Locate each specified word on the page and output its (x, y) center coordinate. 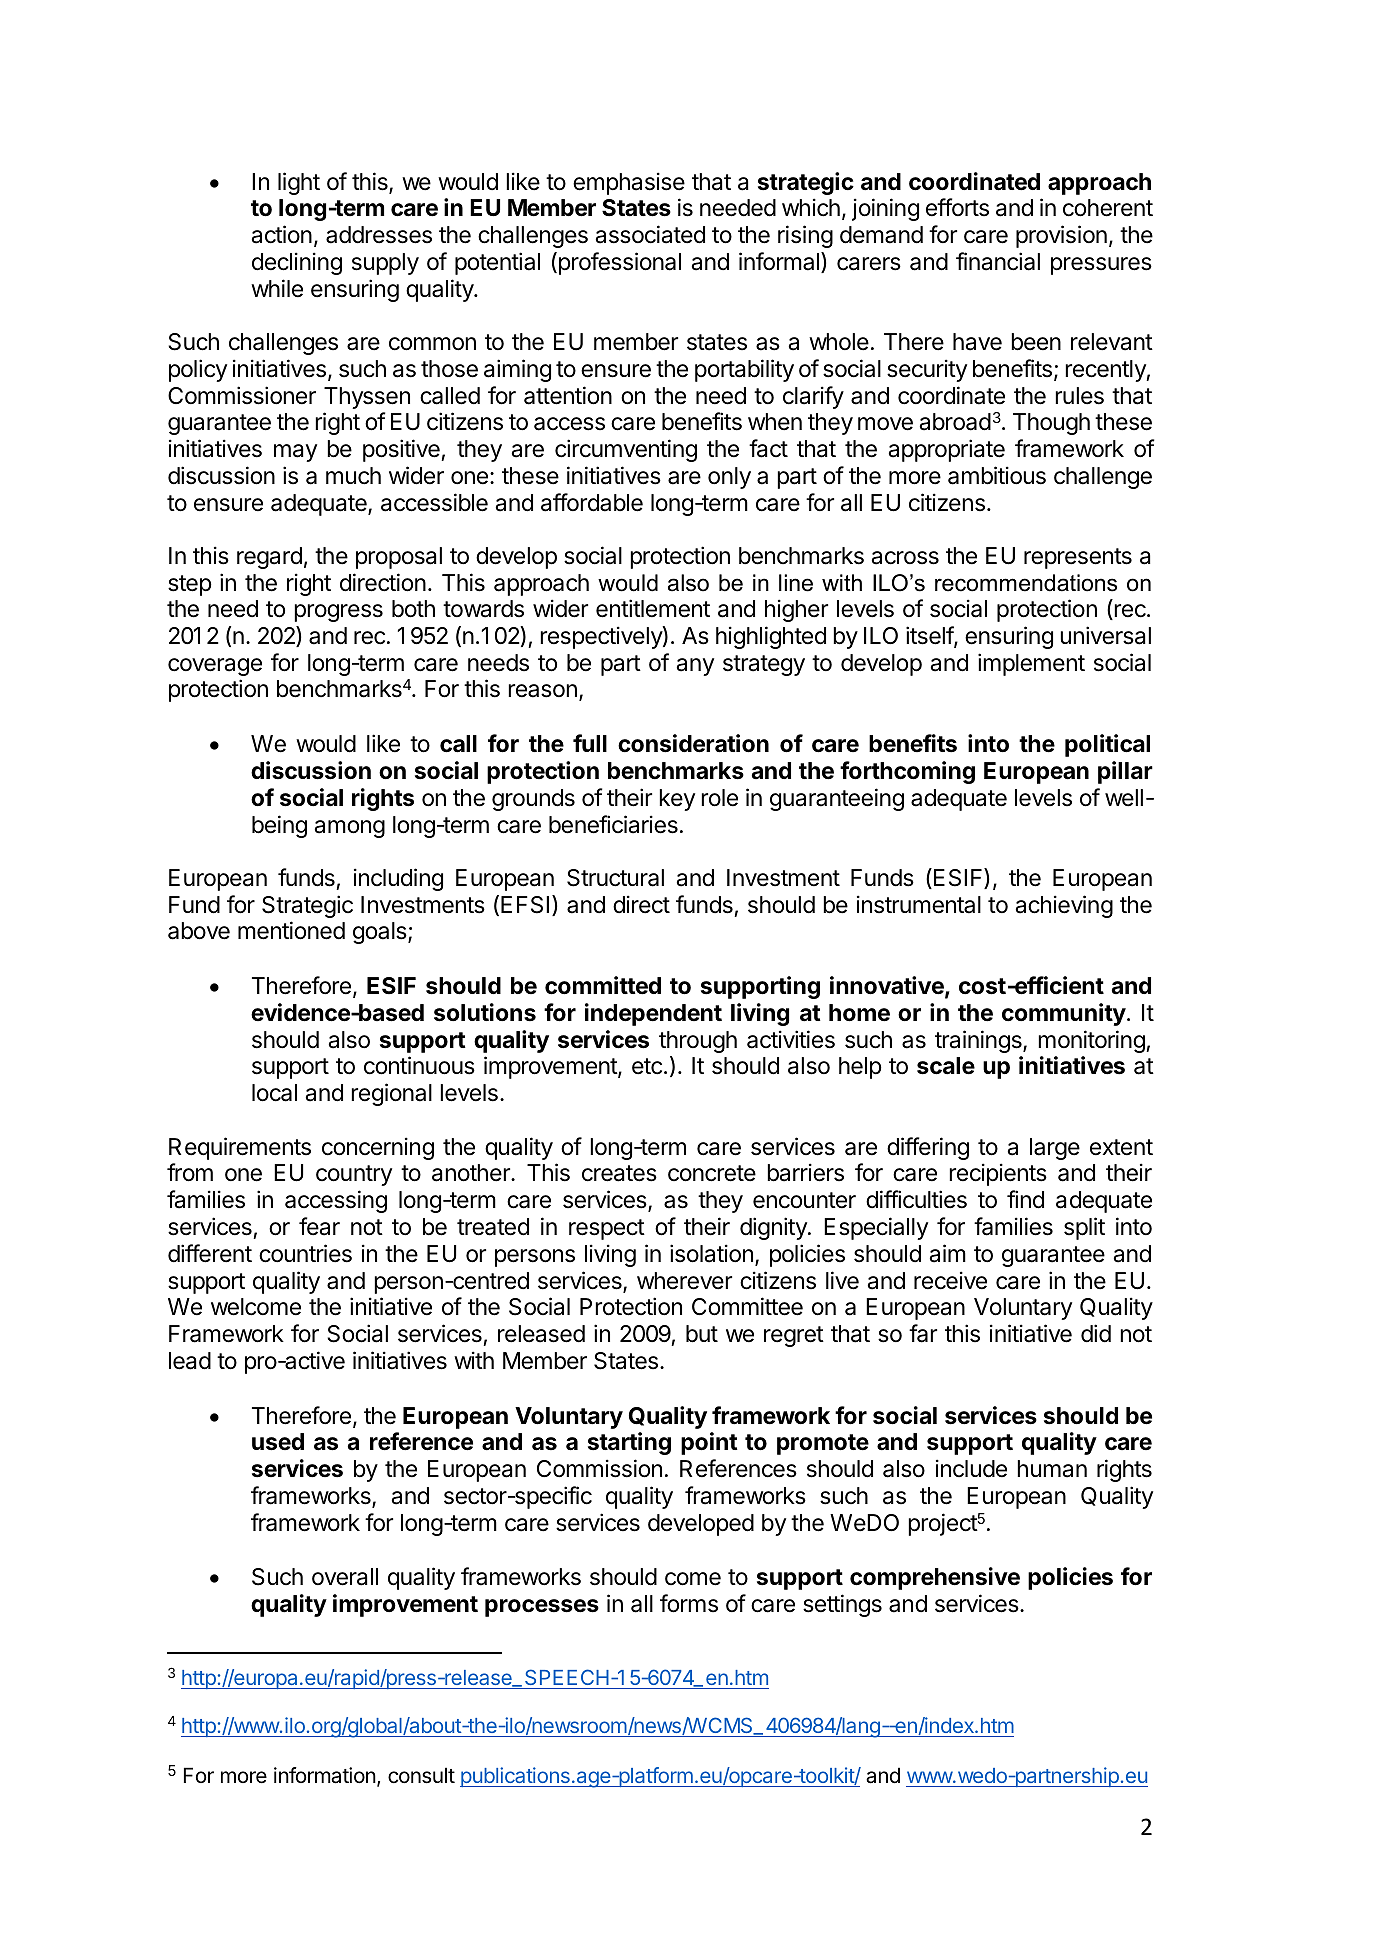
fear (319, 1226)
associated (650, 234)
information (325, 1775)
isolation (711, 1253)
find (1025, 1199)
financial (998, 261)
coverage (215, 667)
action (282, 234)
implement (1031, 664)
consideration (693, 743)
